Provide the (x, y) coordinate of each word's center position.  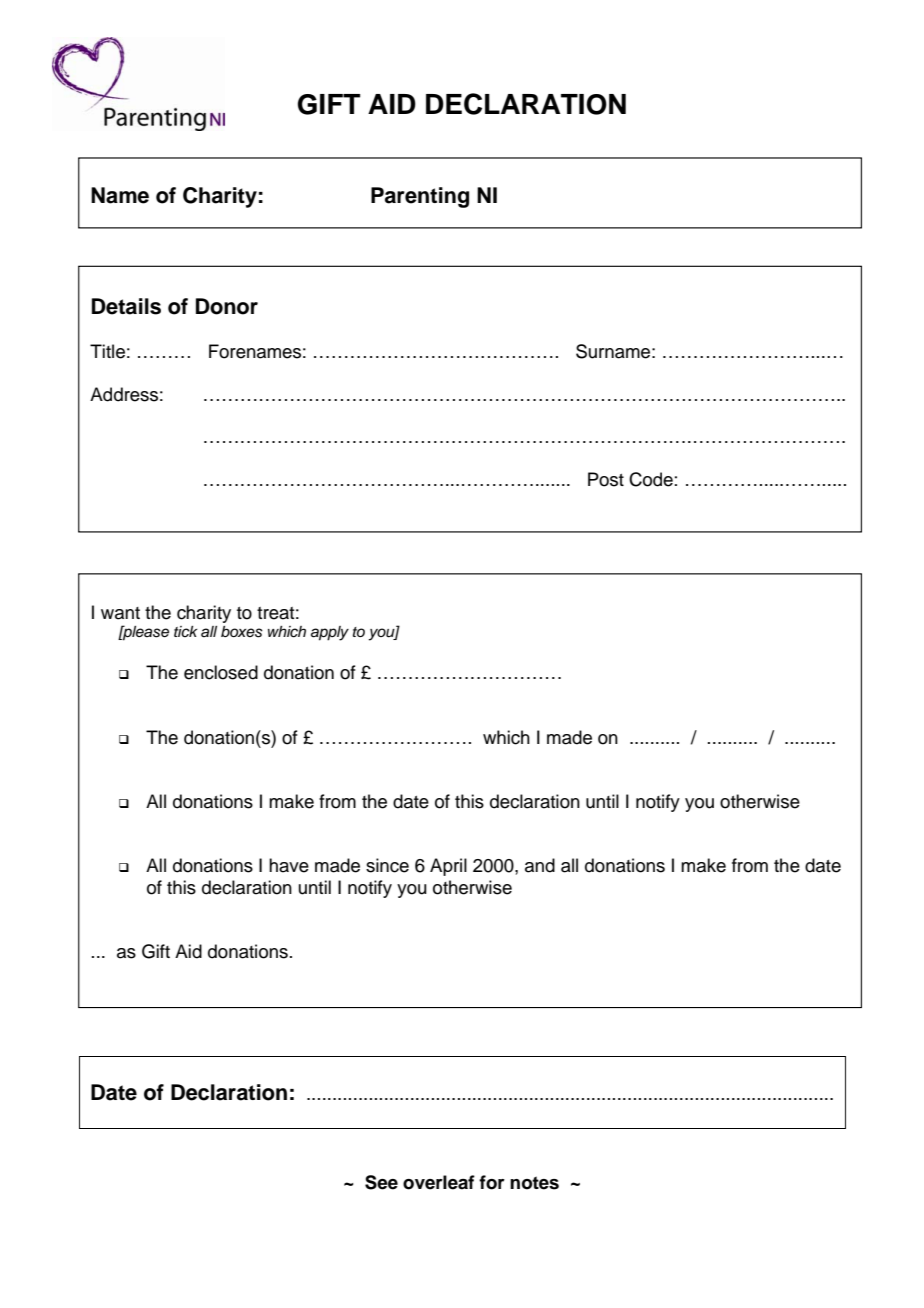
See (381, 1182)
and (540, 865)
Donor (227, 306)
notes (534, 1183)
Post (606, 479)
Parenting (420, 197)
